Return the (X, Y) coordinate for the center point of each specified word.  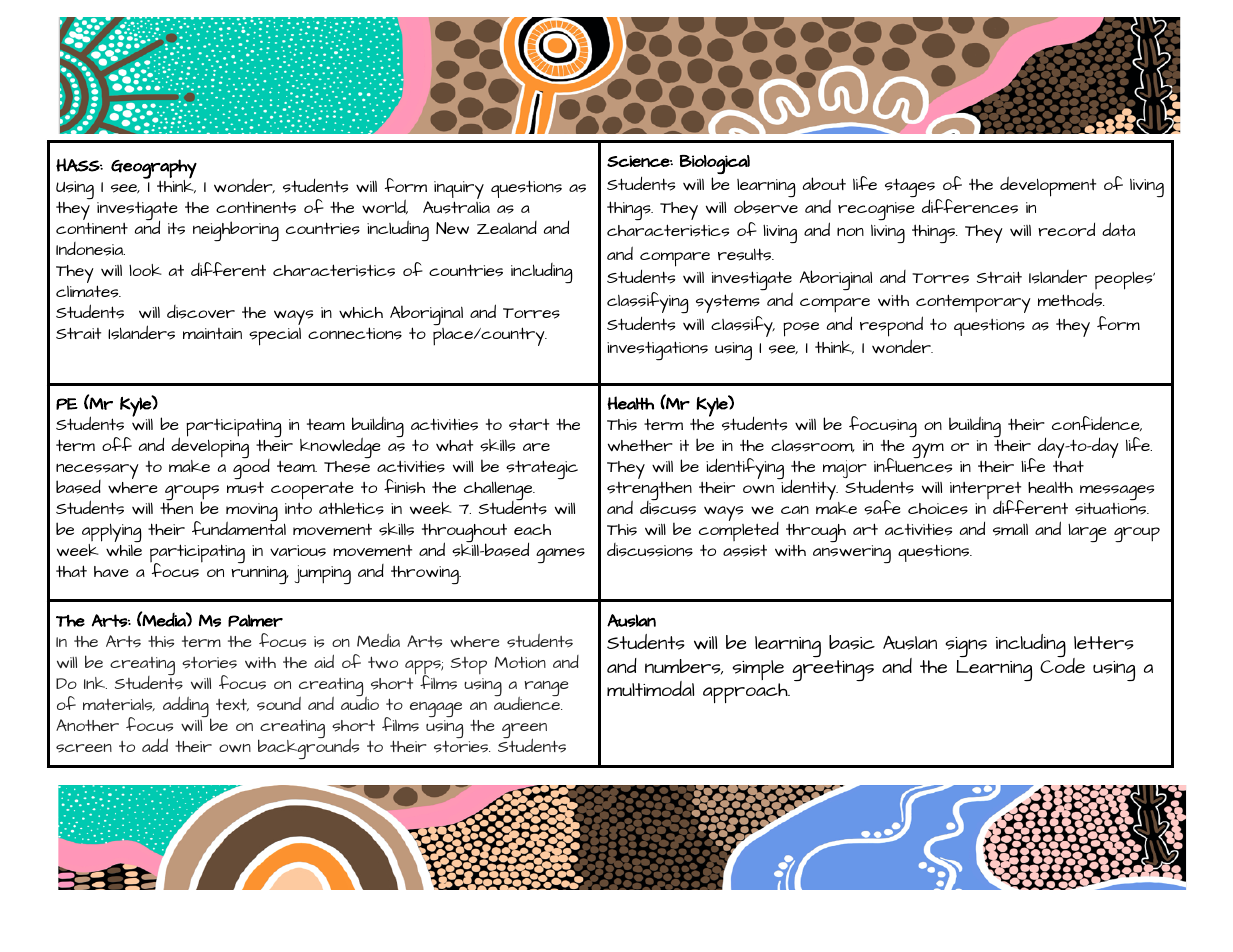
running (260, 575)
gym (928, 451)
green (524, 732)
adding (187, 708)
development (1048, 186)
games (560, 555)
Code (1062, 664)
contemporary (973, 303)
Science (639, 161)
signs (966, 647)
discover (201, 312)
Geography (154, 170)
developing (210, 448)
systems (728, 303)
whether (640, 445)
